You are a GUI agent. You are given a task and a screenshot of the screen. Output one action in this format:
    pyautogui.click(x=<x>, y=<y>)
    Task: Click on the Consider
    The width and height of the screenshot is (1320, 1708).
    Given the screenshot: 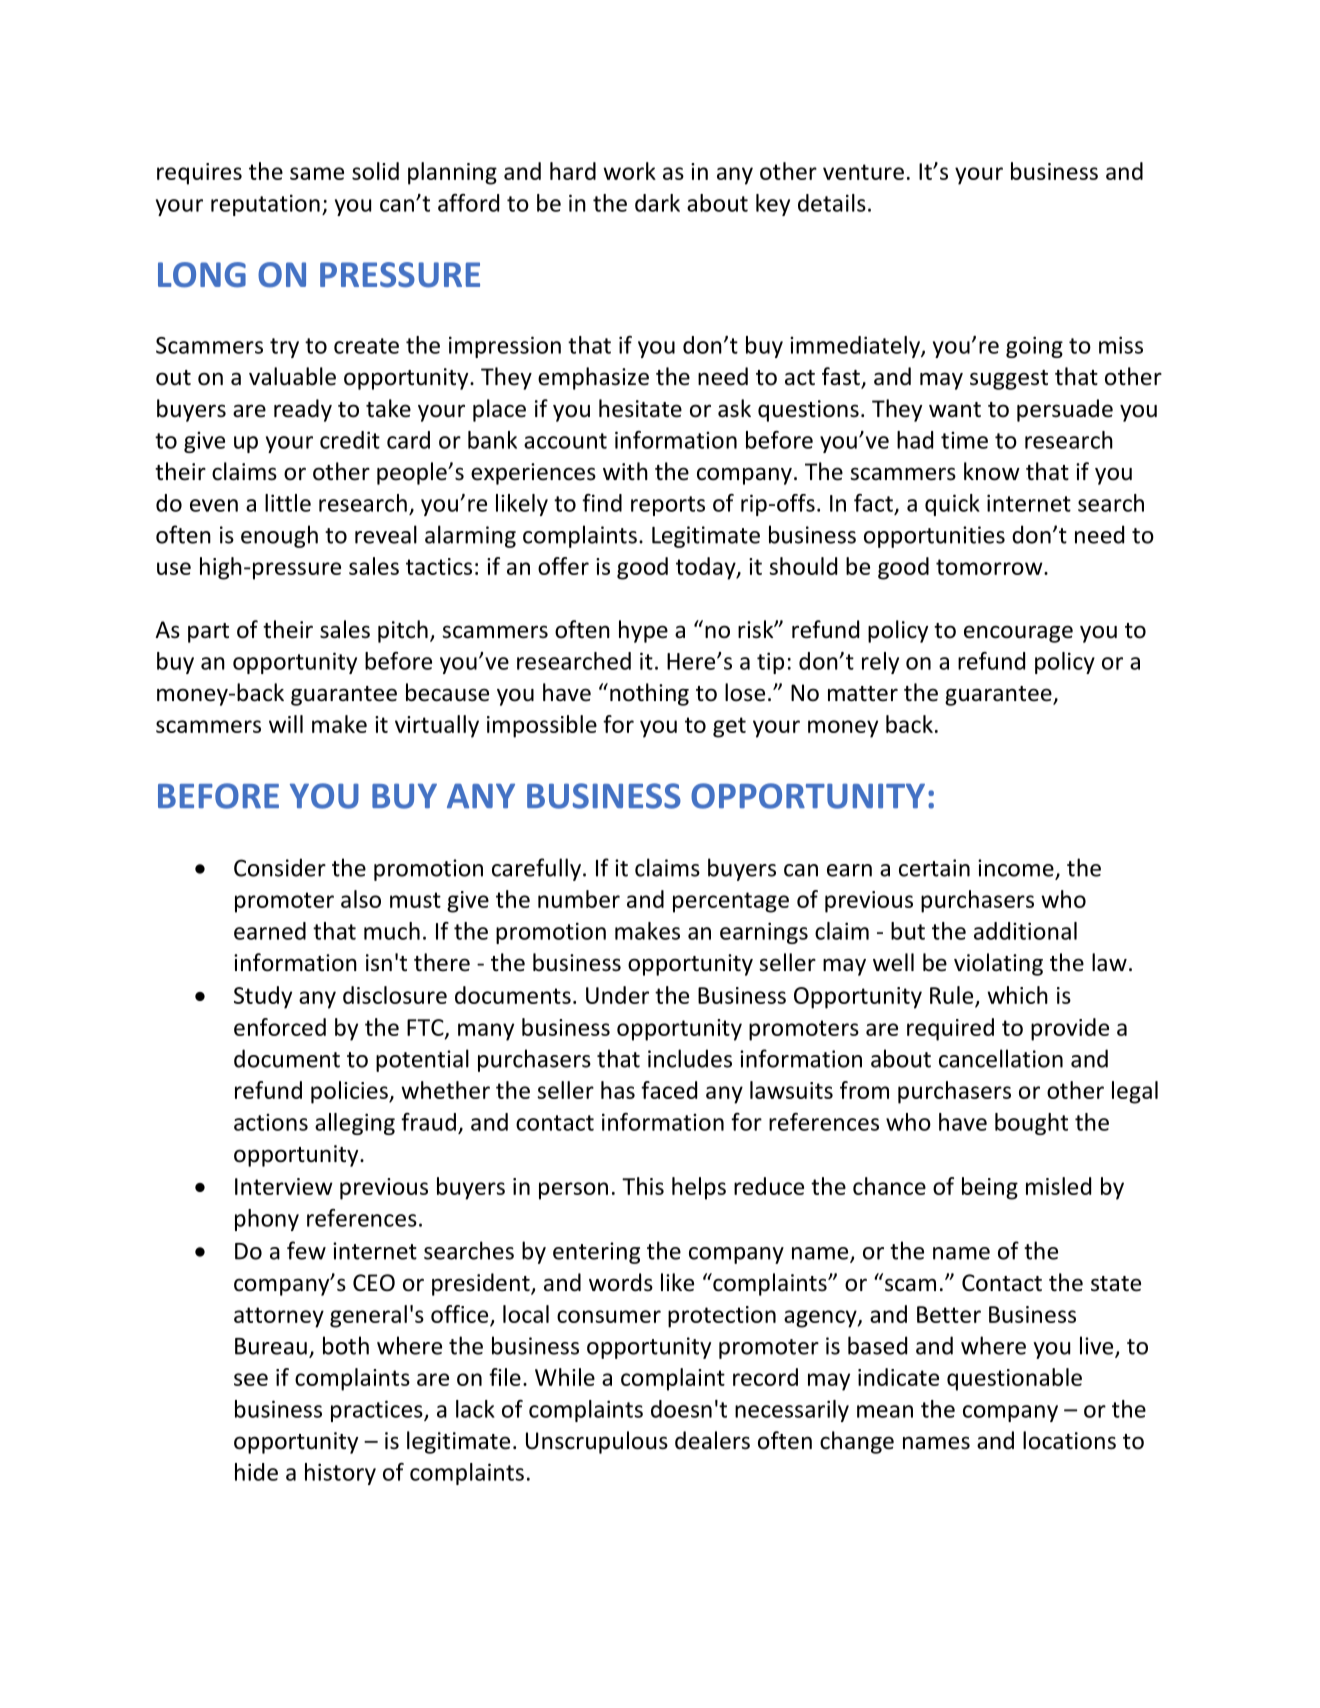 What is the action you would take?
    pyautogui.click(x=280, y=867)
